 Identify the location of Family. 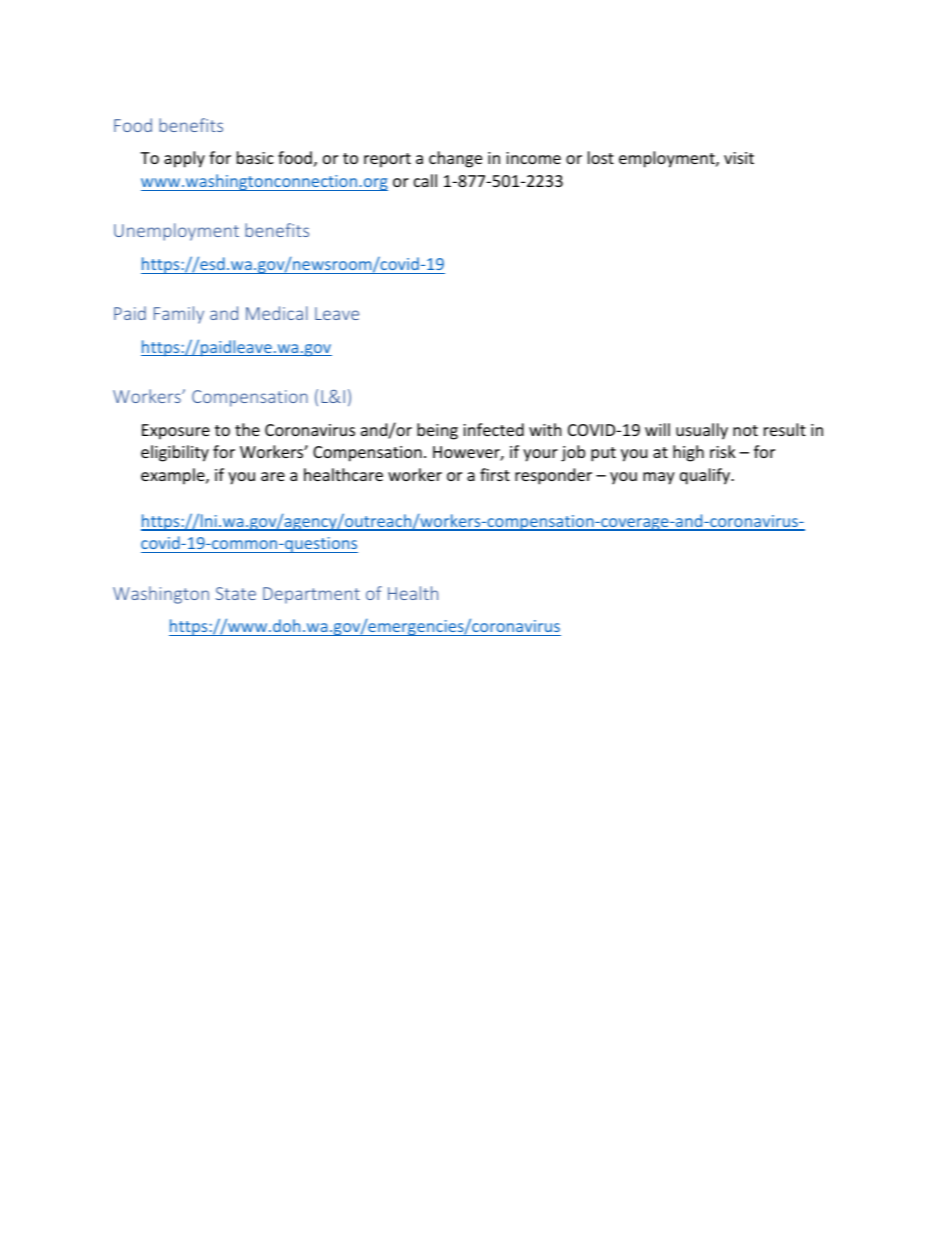
(179, 315).
